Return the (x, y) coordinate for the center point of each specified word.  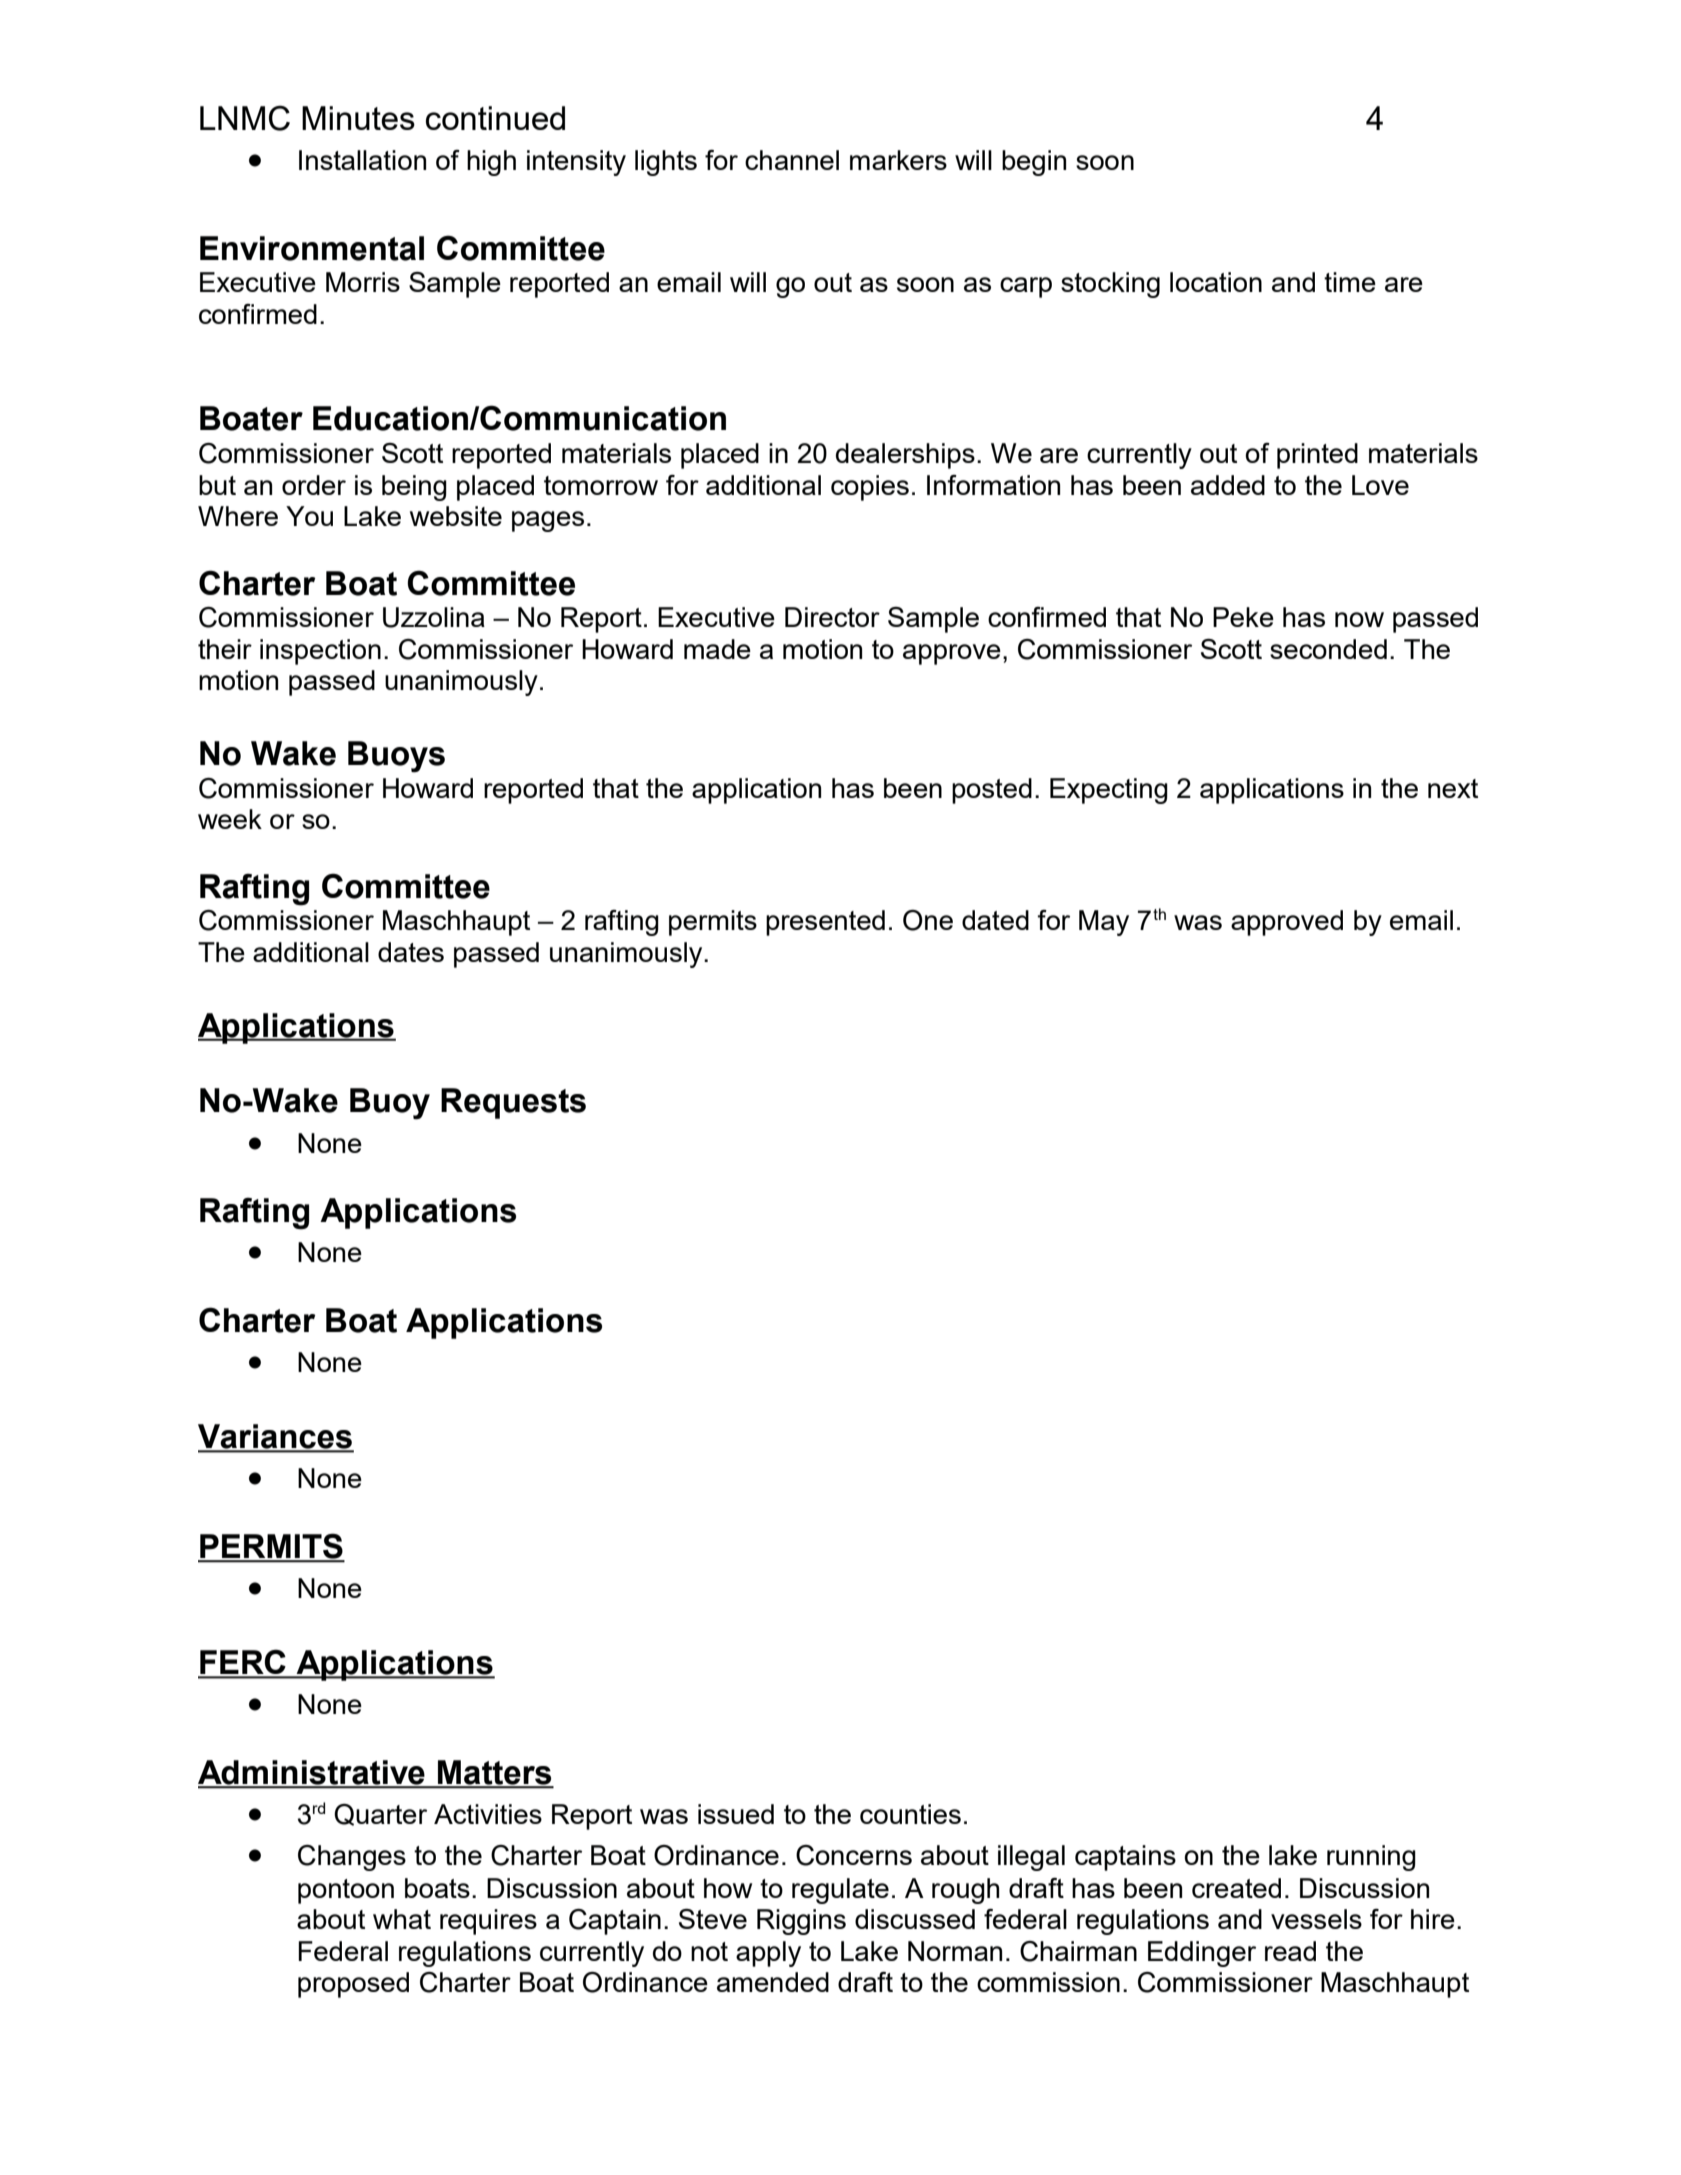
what (402, 1919)
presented (825, 923)
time (1350, 282)
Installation (362, 160)
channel (792, 160)
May (1104, 923)
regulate (840, 1891)
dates (411, 952)
